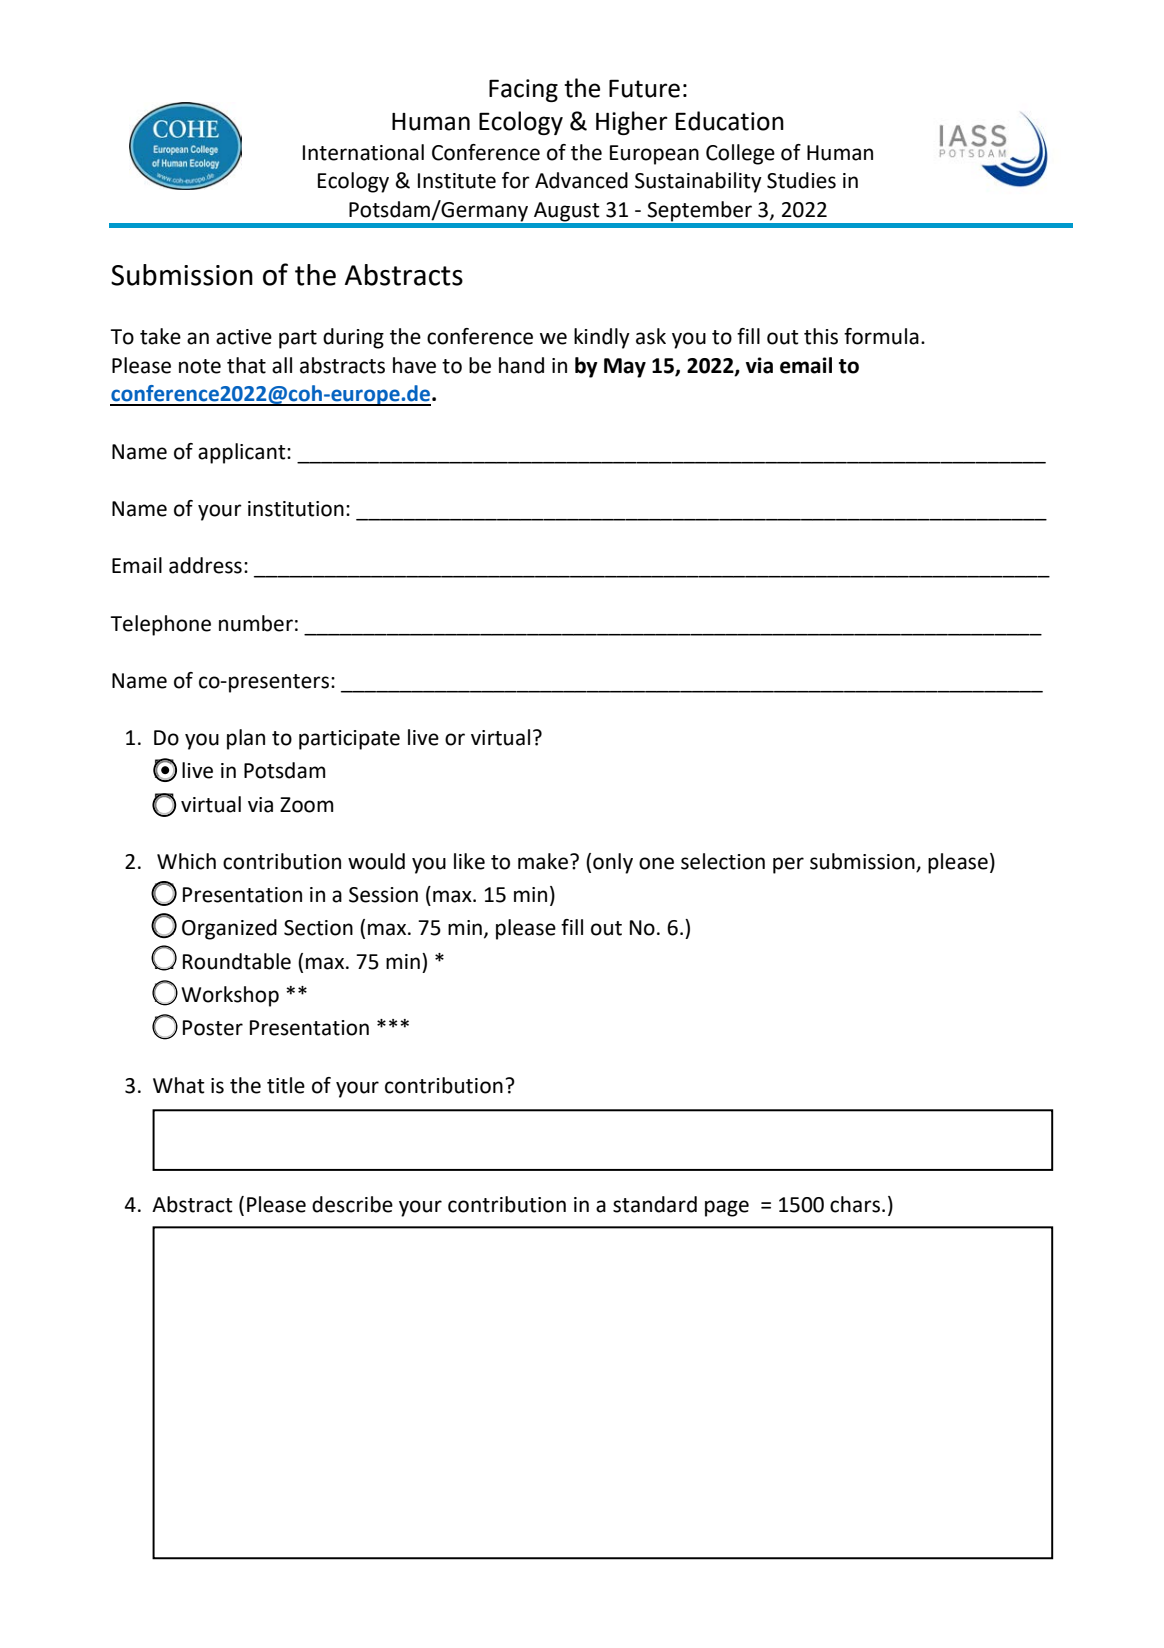 Image resolution: width=1164 pixels, height=1648 pixels. Describe the element at coordinates (521, 365) in the document. I see `hand` at that location.
